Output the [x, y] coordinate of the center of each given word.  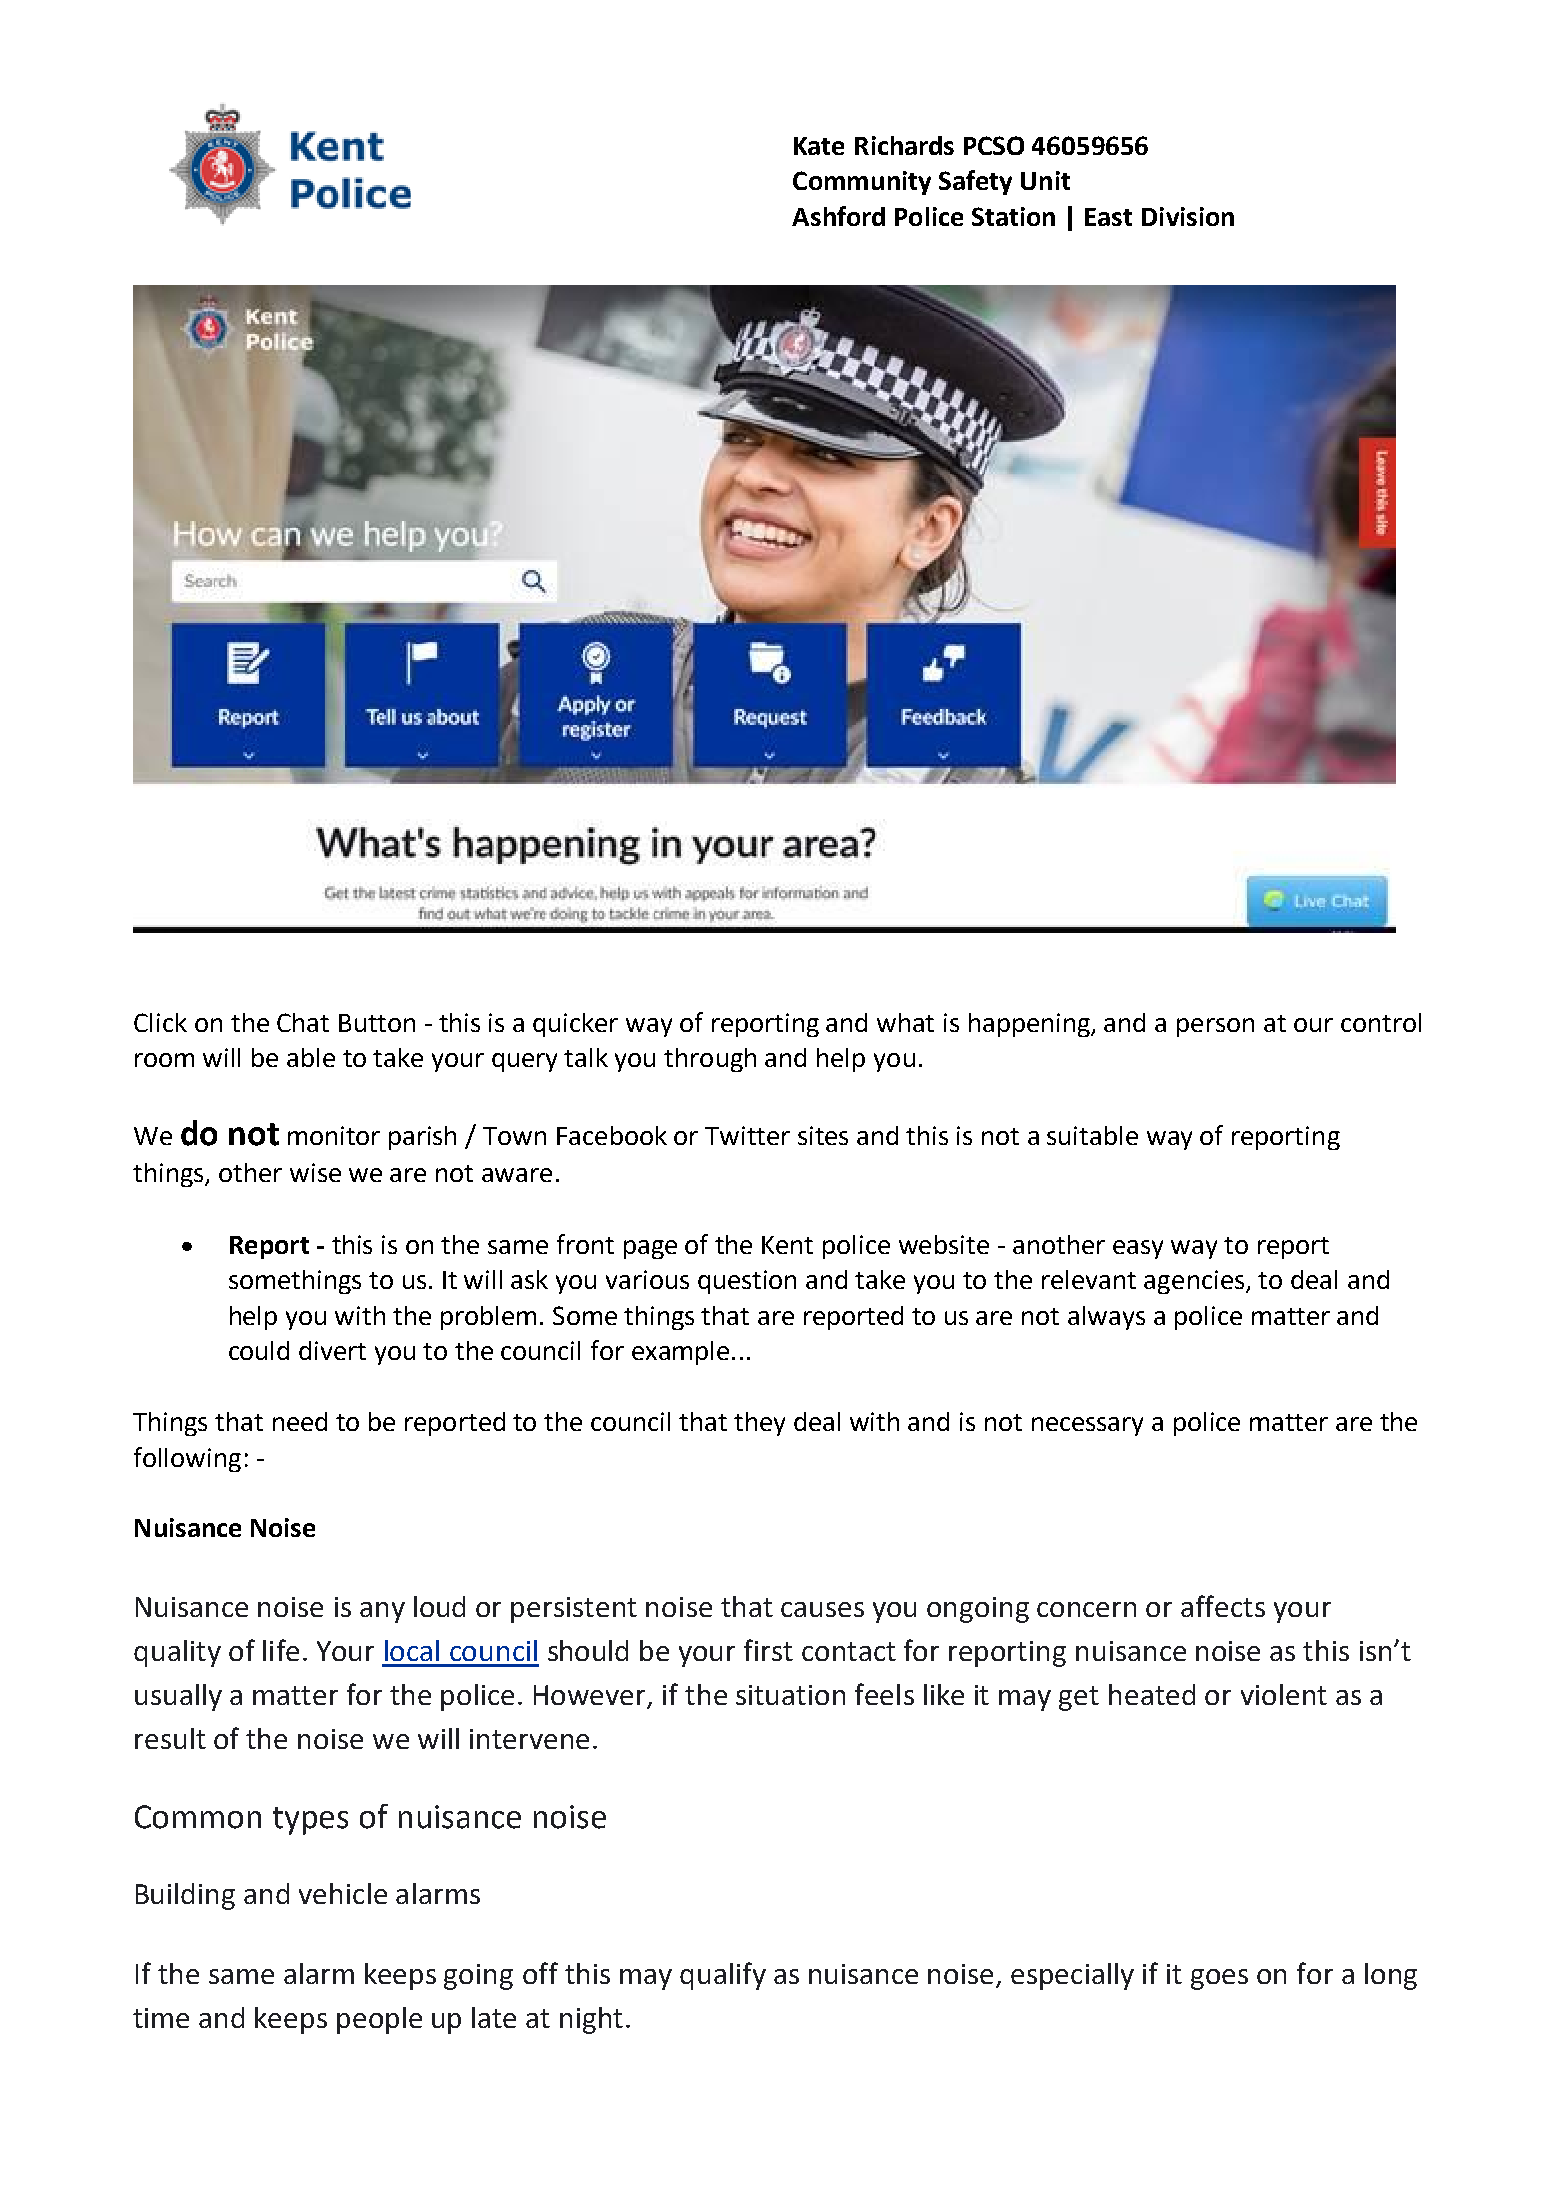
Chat [303, 1022]
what [905, 1022]
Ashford [838, 216]
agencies [1195, 1282]
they [759, 1424]
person [1215, 1027]
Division [1188, 216]
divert [332, 1350]
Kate [819, 146]
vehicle [343, 1893]
